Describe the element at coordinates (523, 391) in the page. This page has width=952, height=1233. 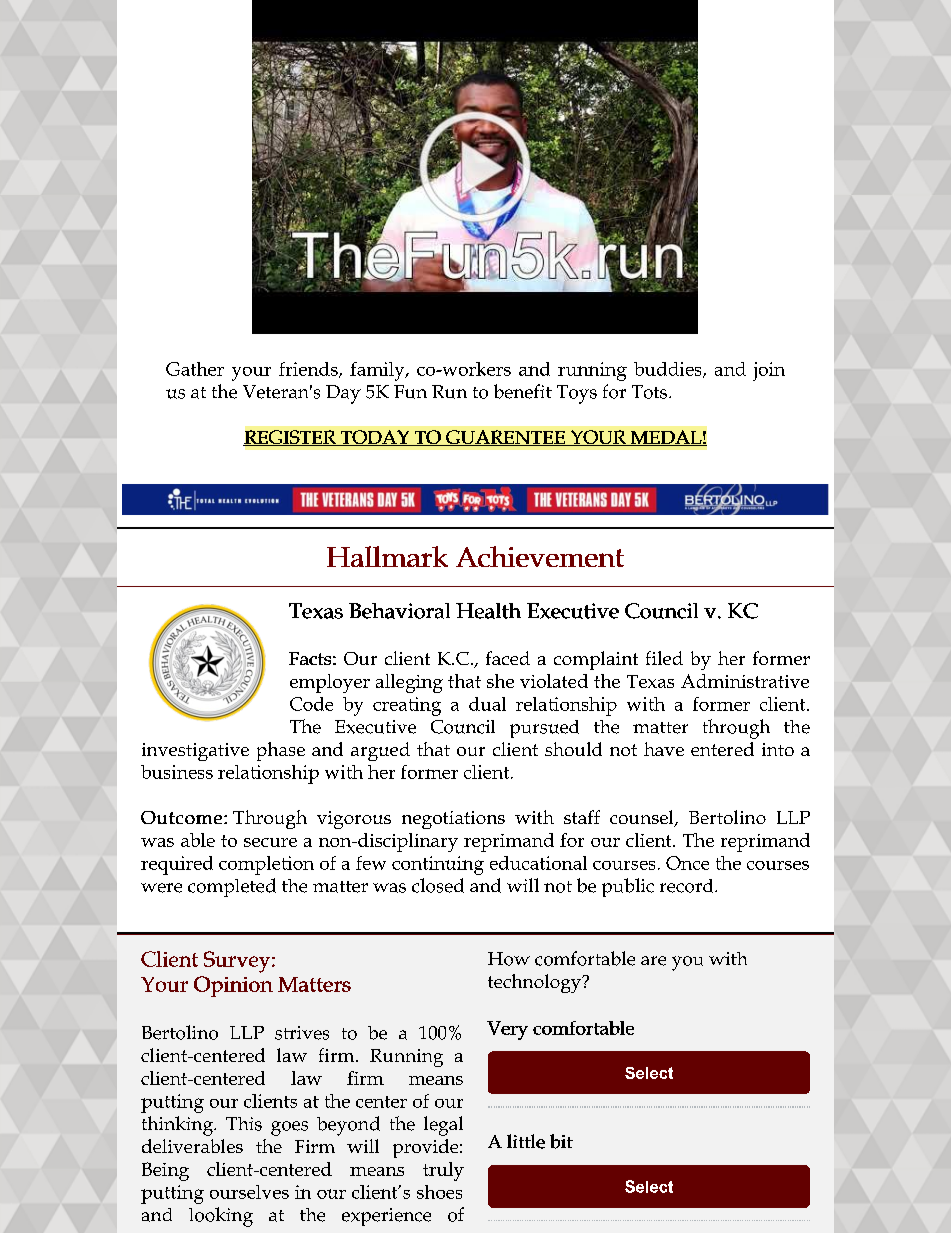
I see `benefit` at that location.
